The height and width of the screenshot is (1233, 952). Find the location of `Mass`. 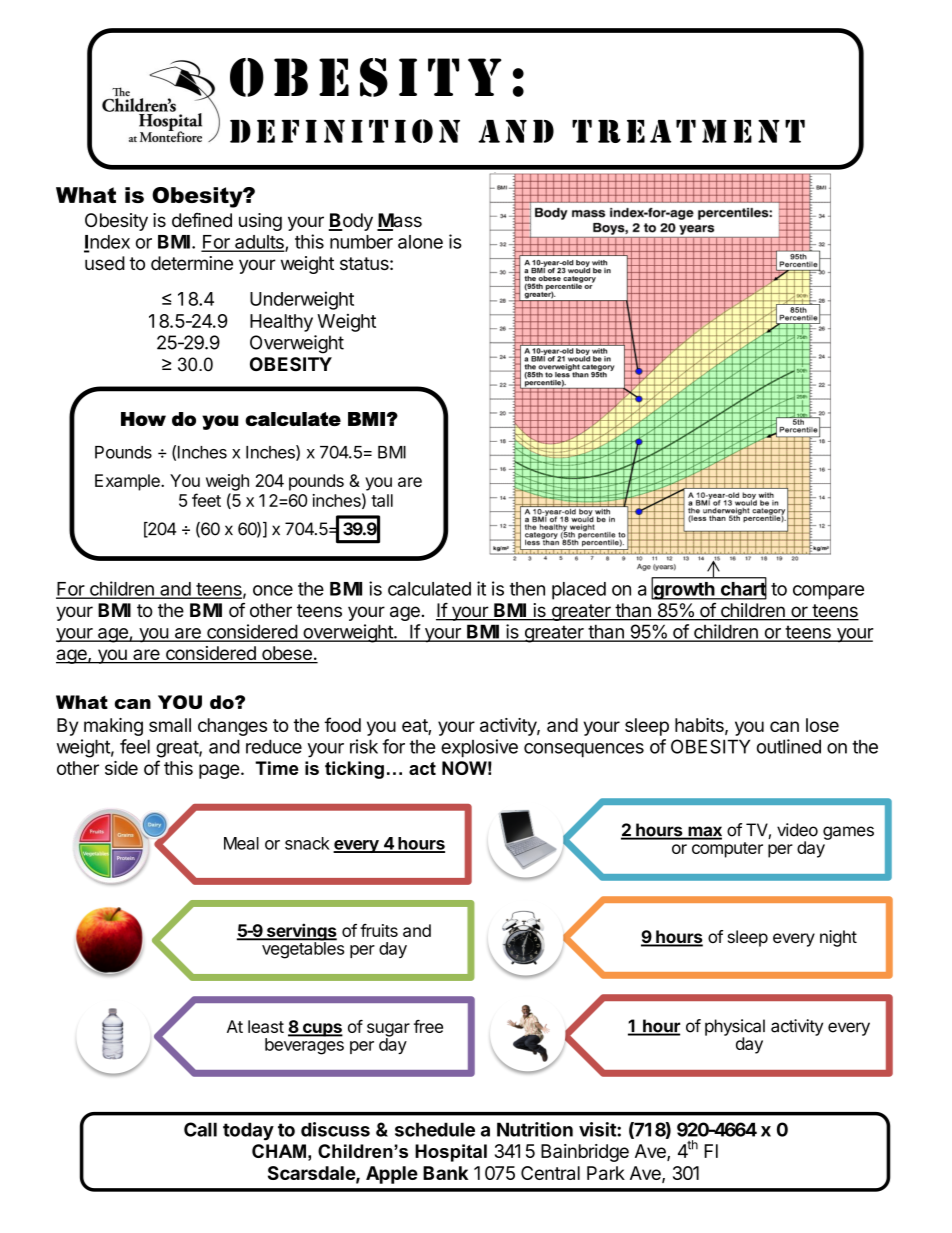

Mass is located at coordinates (399, 221).
